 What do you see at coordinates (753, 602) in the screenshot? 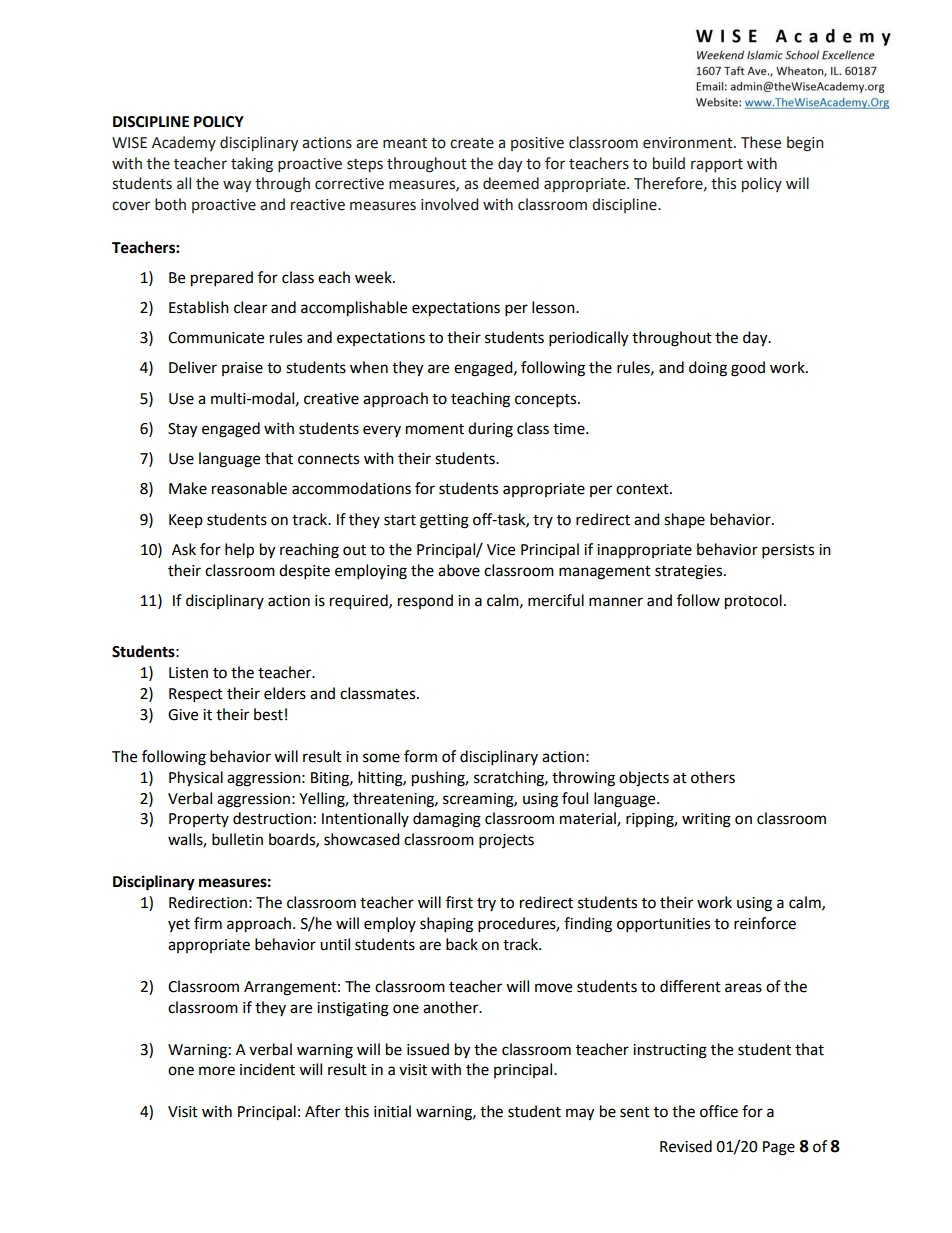
I see `protocol` at bounding box center [753, 602].
